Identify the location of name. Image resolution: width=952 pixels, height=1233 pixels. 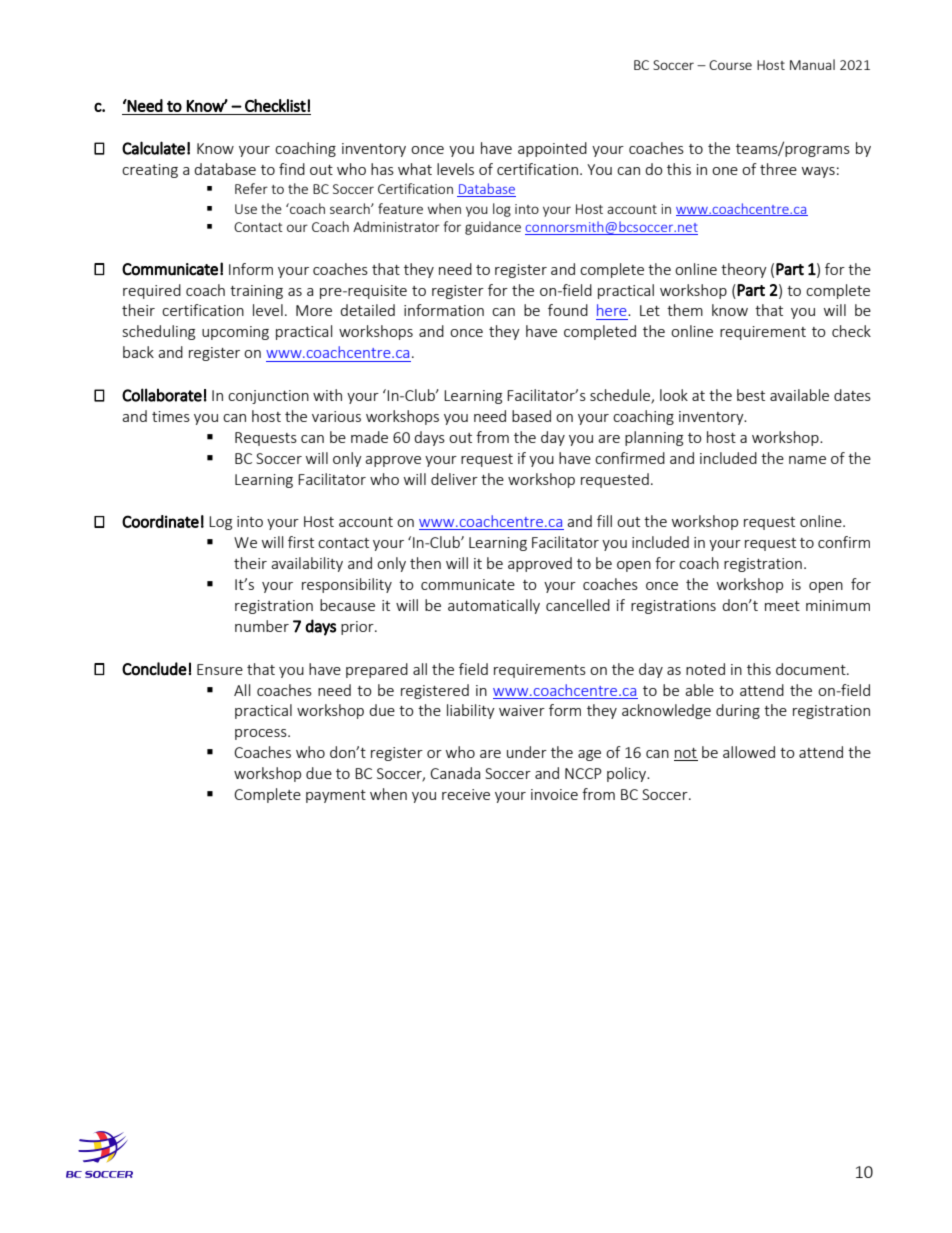
(807, 460).
